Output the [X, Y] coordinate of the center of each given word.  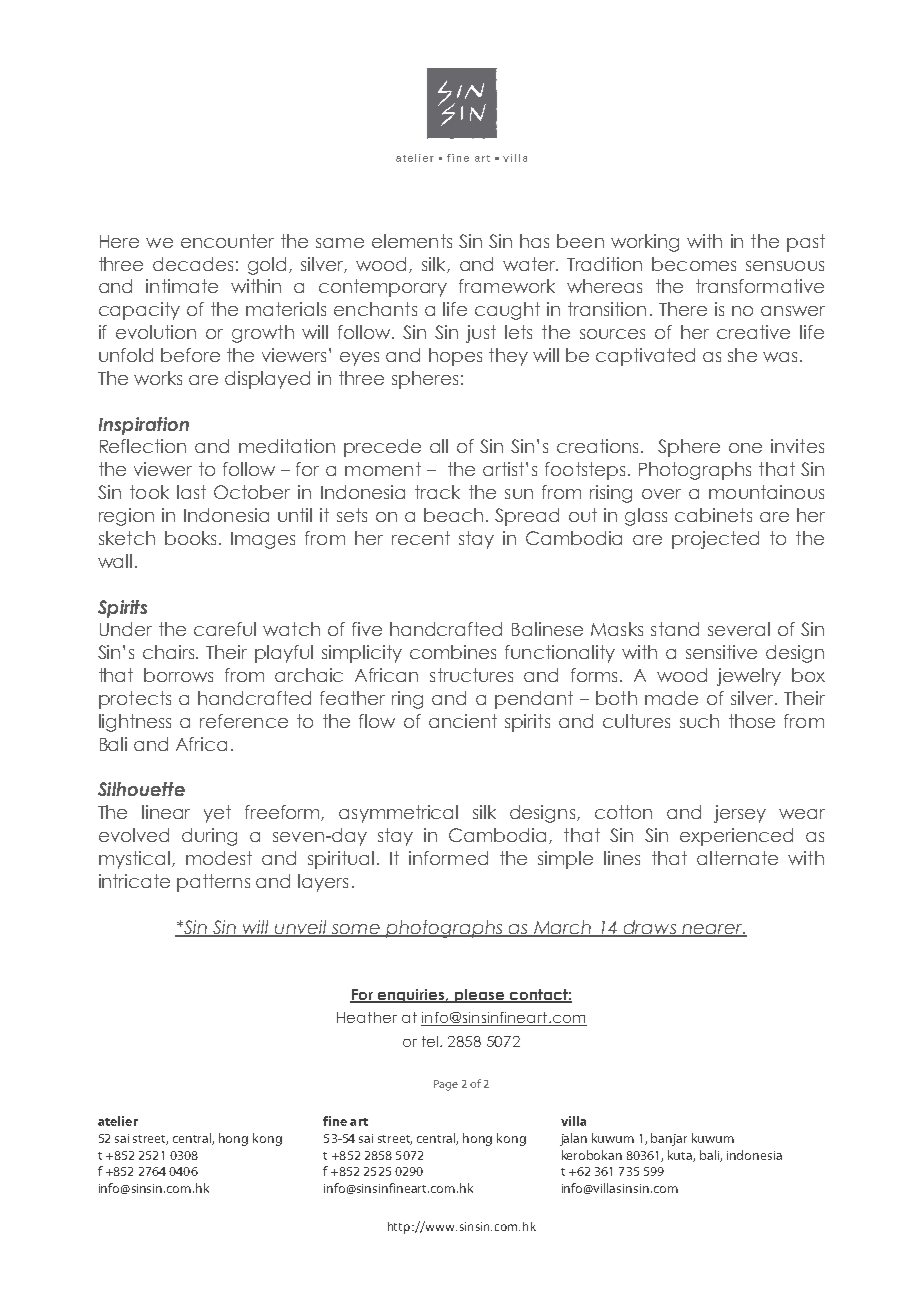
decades [193, 264]
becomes [694, 264]
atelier [118, 1121]
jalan [573, 1139]
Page [446, 1085]
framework [507, 286]
